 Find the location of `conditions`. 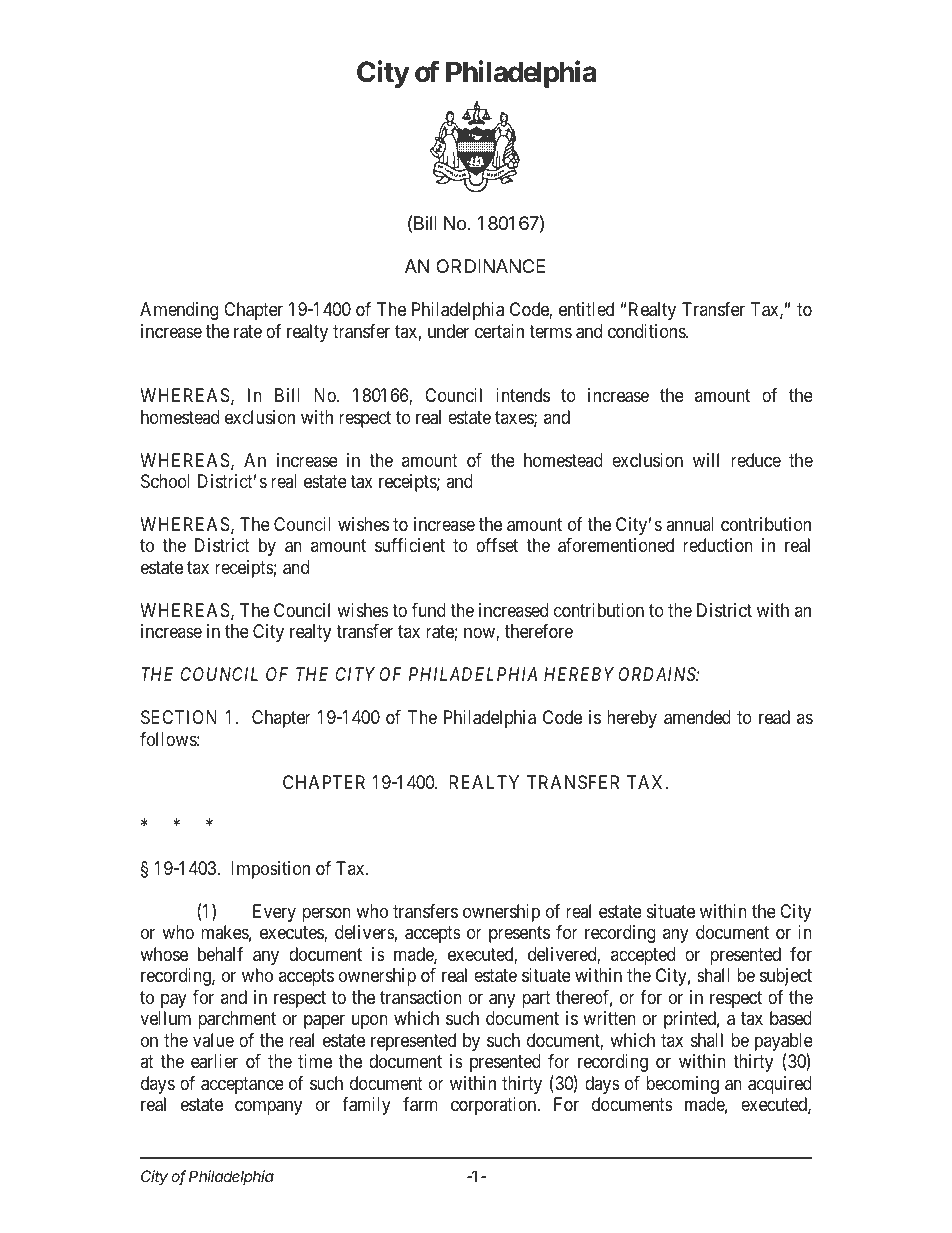

conditions is located at coordinates (647, 331).
